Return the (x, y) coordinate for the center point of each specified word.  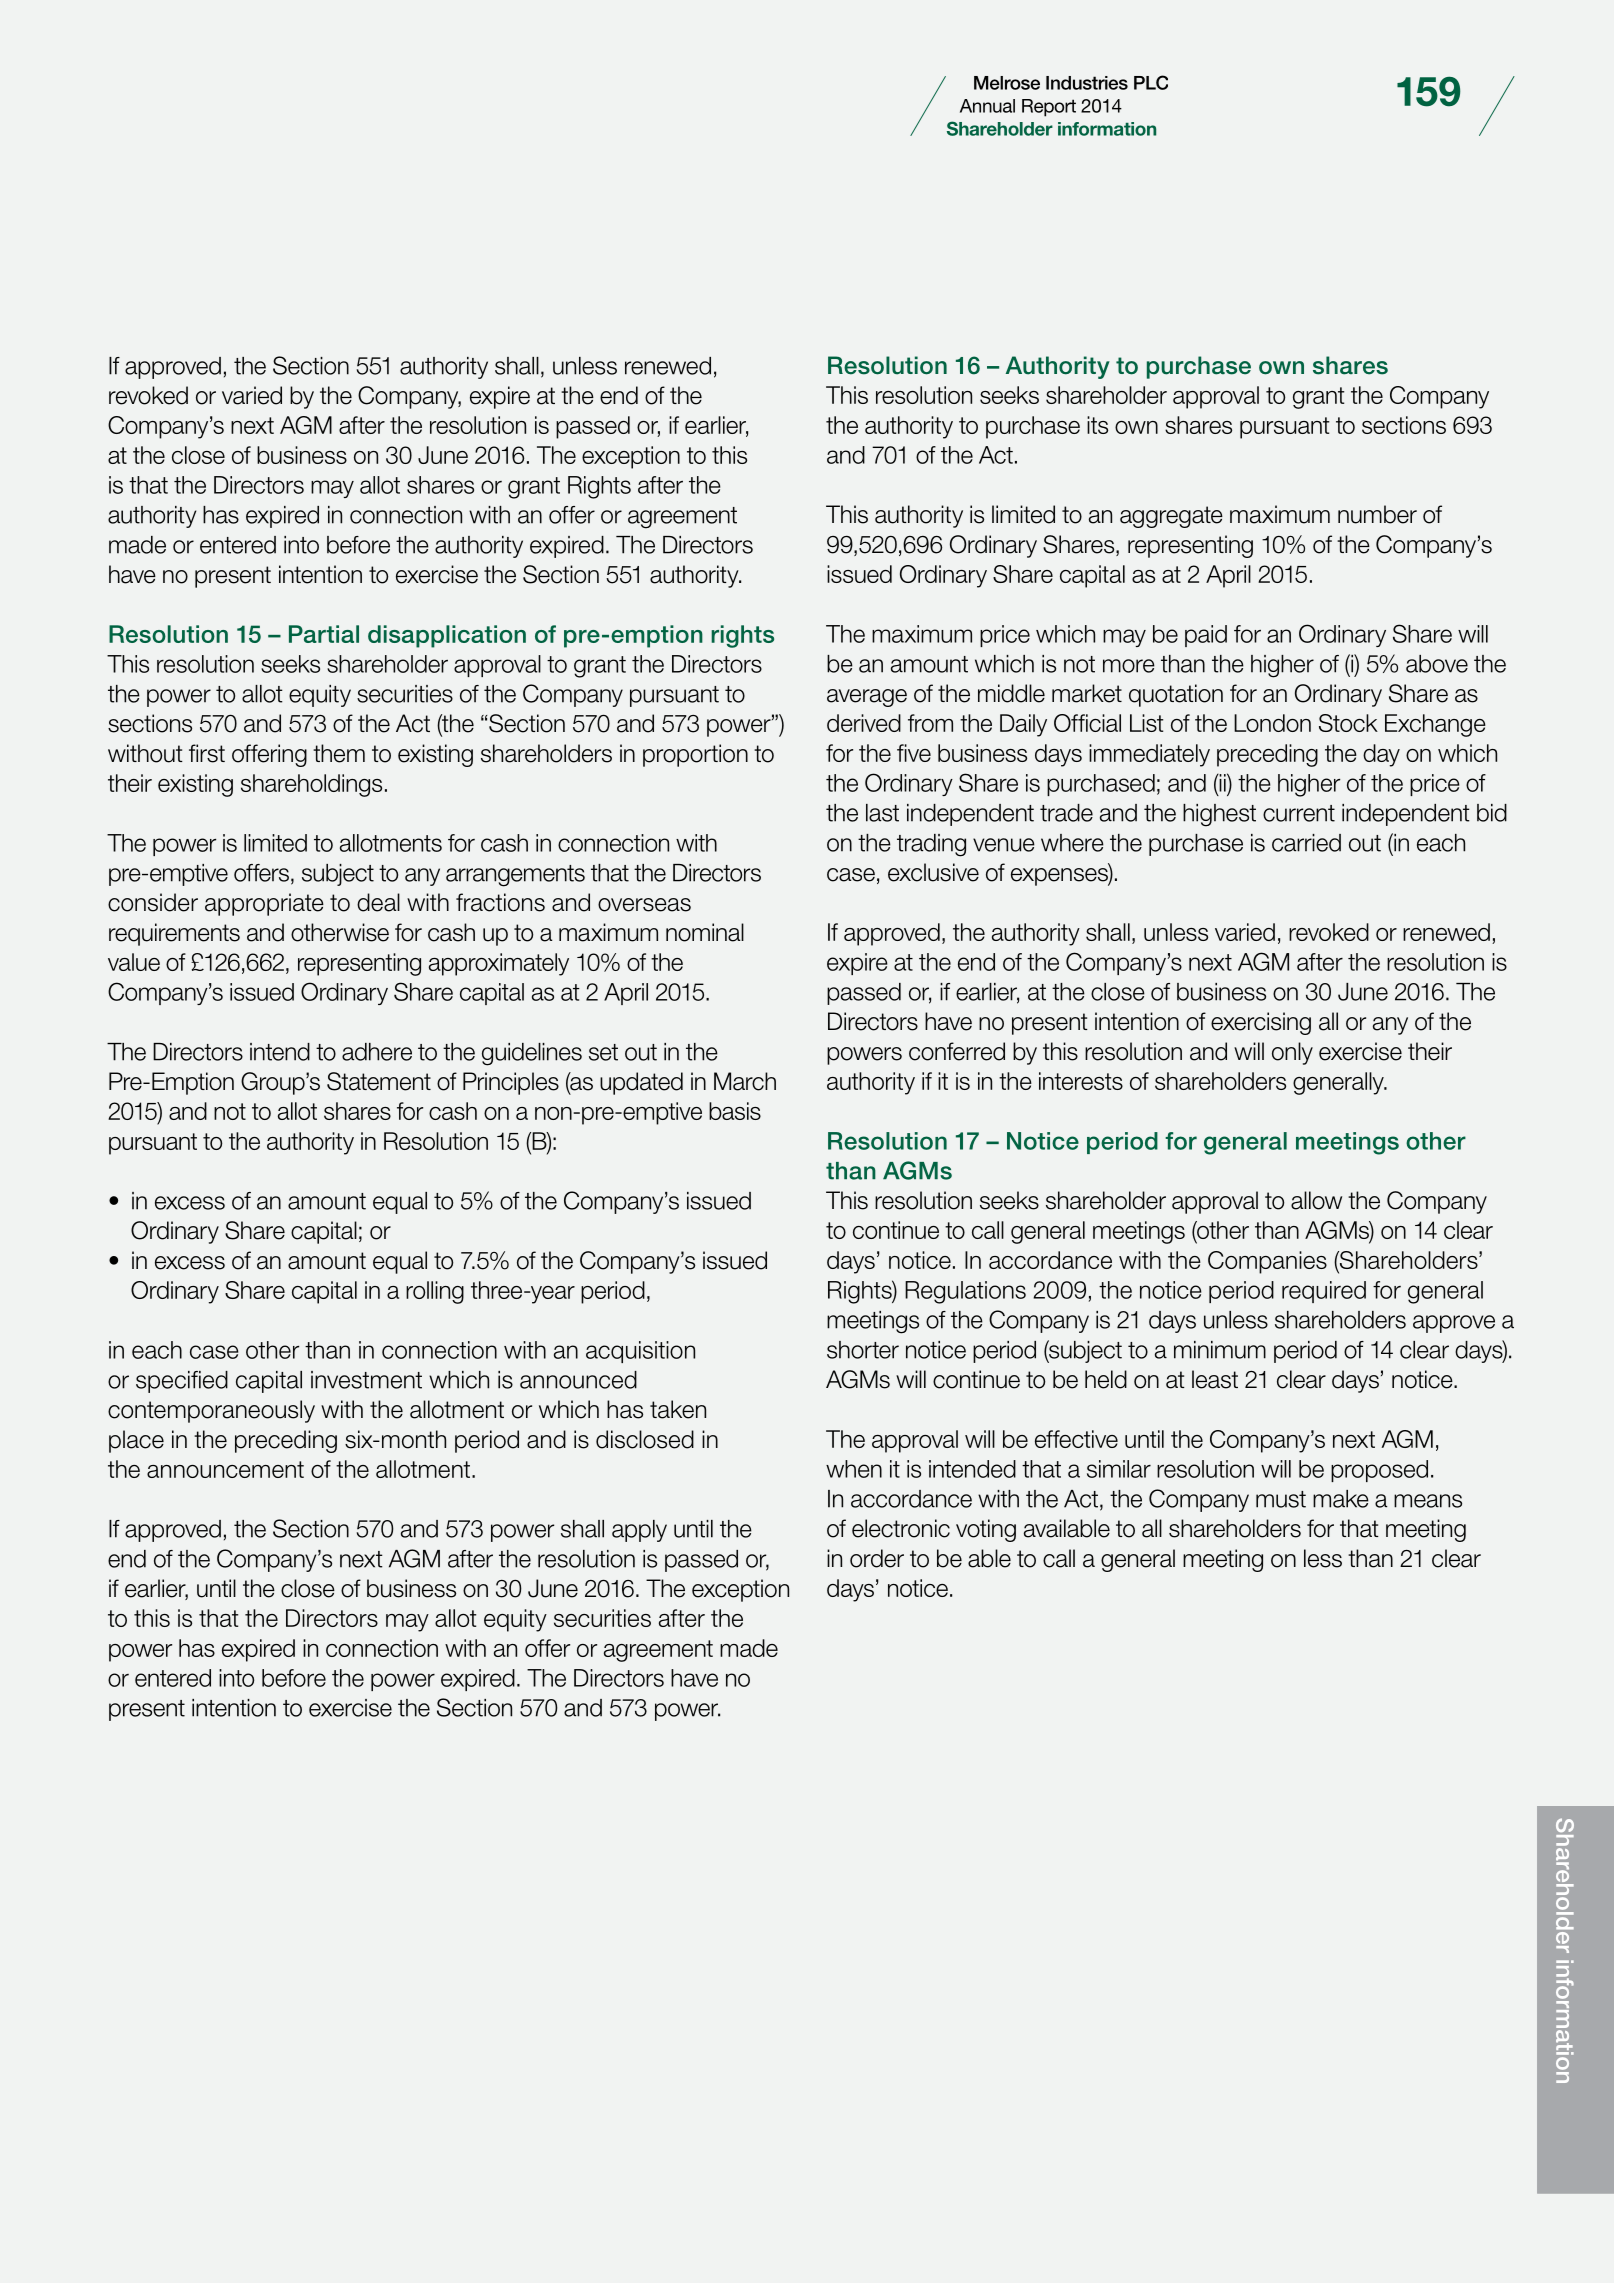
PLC (1151, 82)
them (339, 753)
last (882, 813)
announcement (225, 1469)
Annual (987, 106)
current (1299, 813)
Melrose (1007, 83)
